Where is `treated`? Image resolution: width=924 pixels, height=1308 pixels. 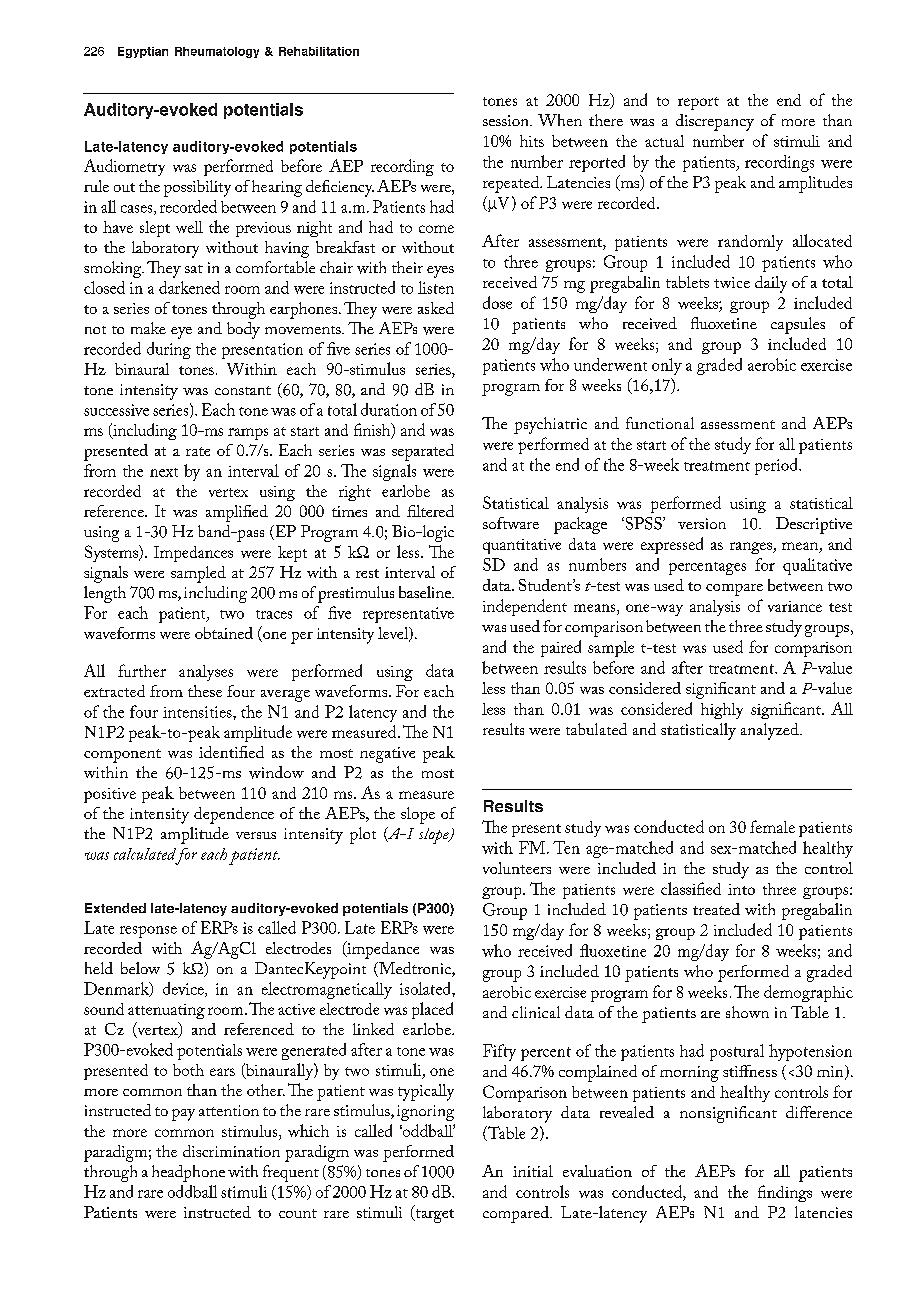 treated is located at coordinates (716, 909).
